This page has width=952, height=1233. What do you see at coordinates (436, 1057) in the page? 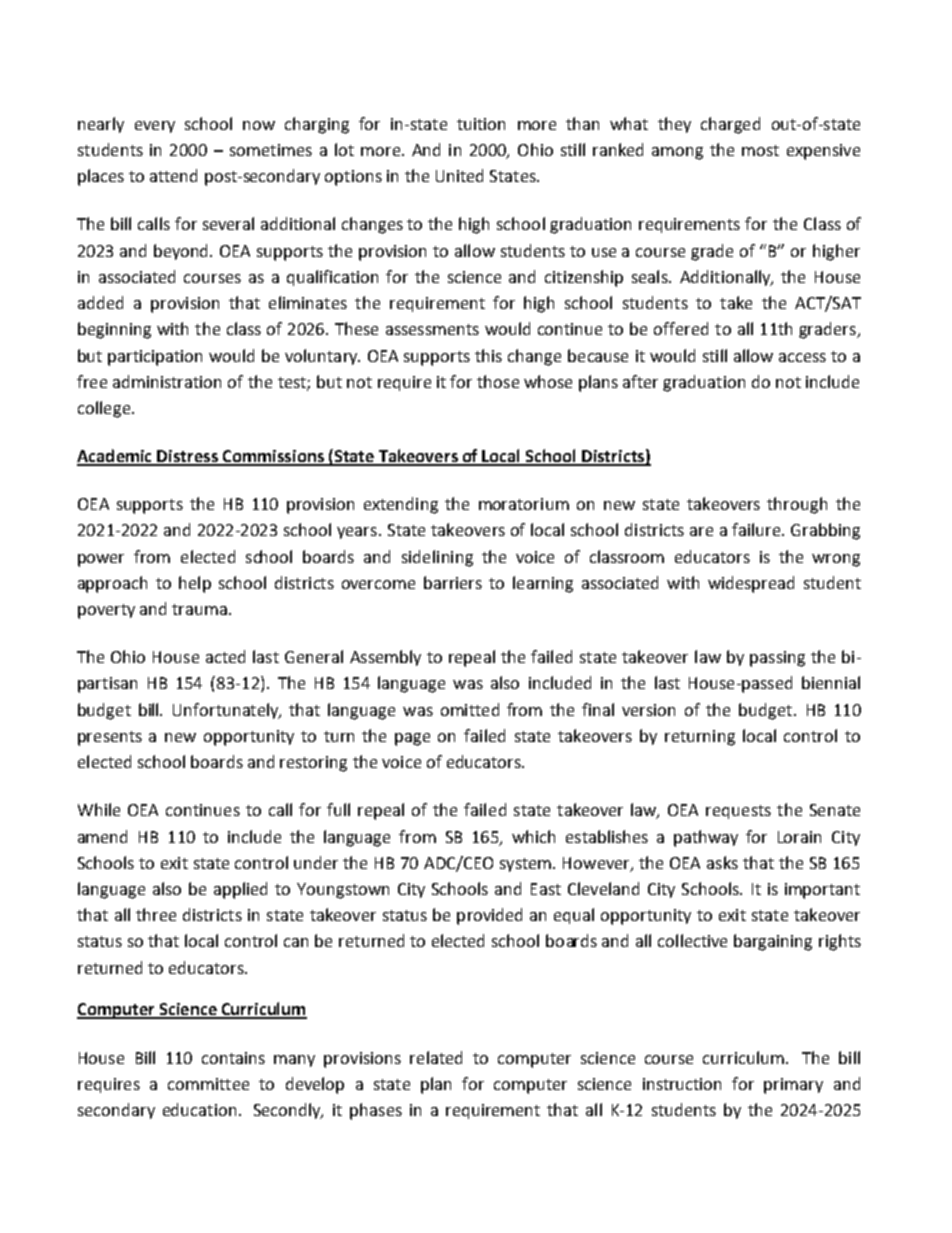
I see `related` at bounding box center [436, 1057].
